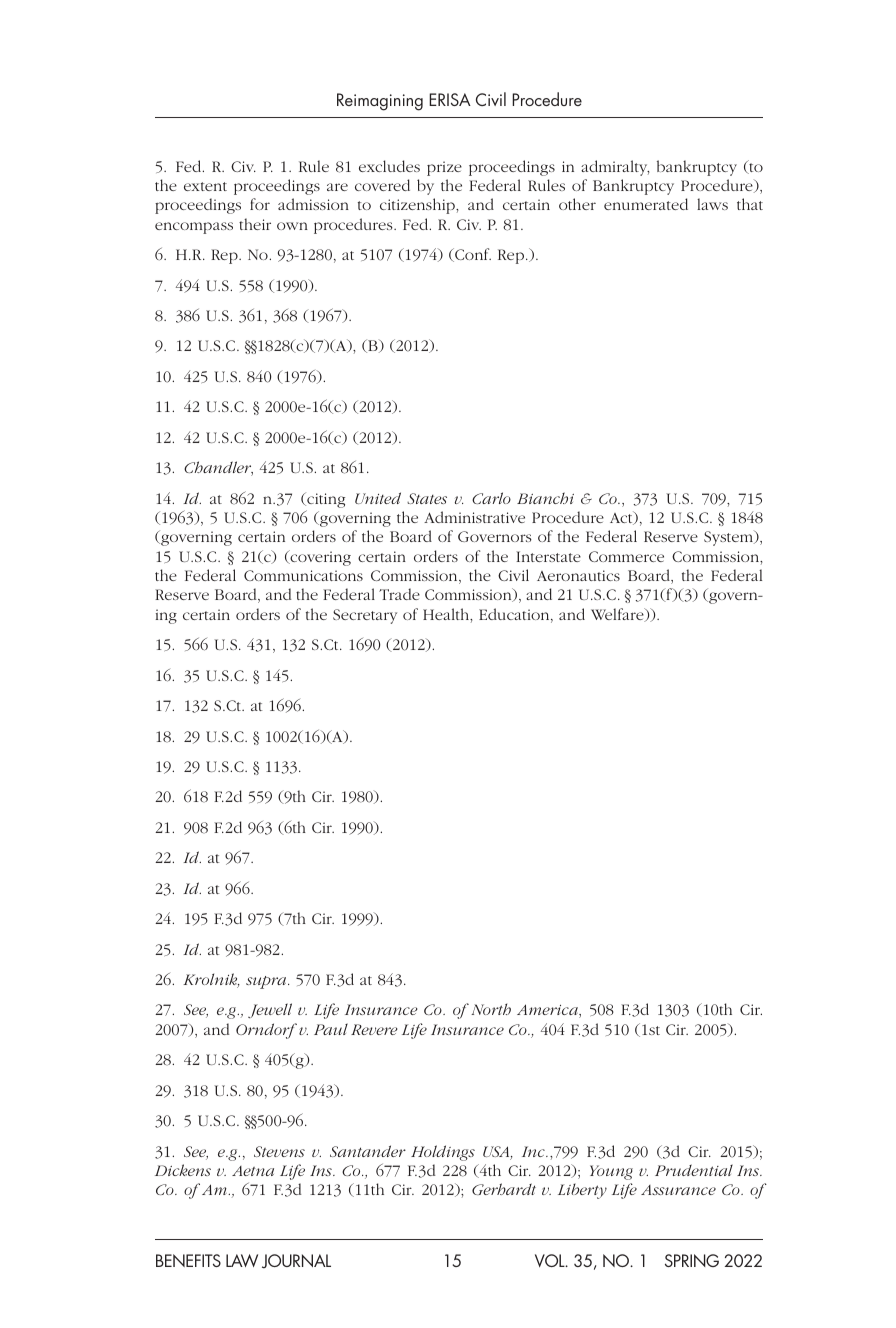 This screenshot has height=1328, width=896. What do you see at coordinates (450, 99) in the screenshot?
I see `ERISA` at bounding box center [450, 99].
